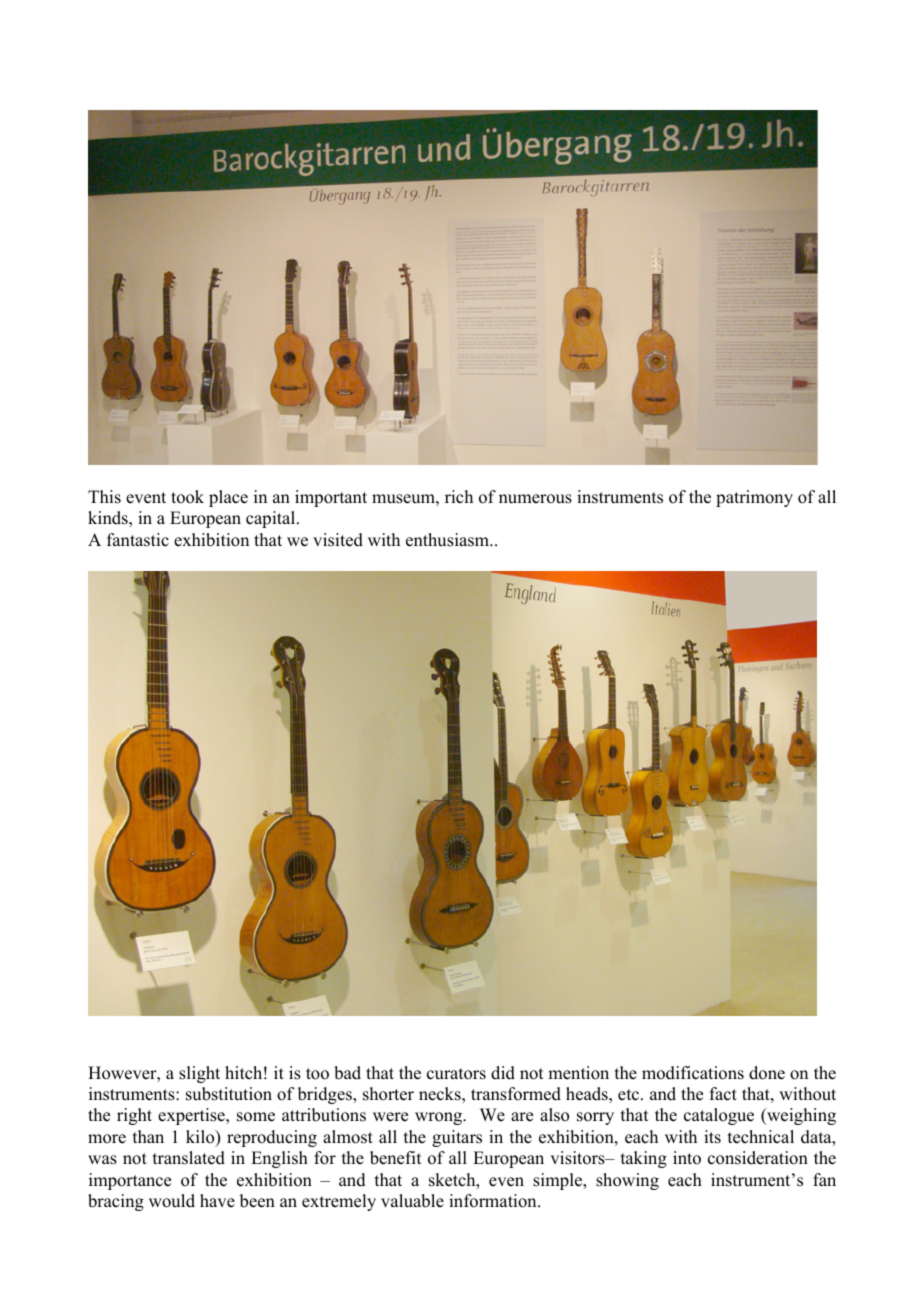 The height and width of the page is (1308, 924). What do you see at coordinates (693, 1073) in the page?
I see `modifications` at bounding box center [693, 1073].
